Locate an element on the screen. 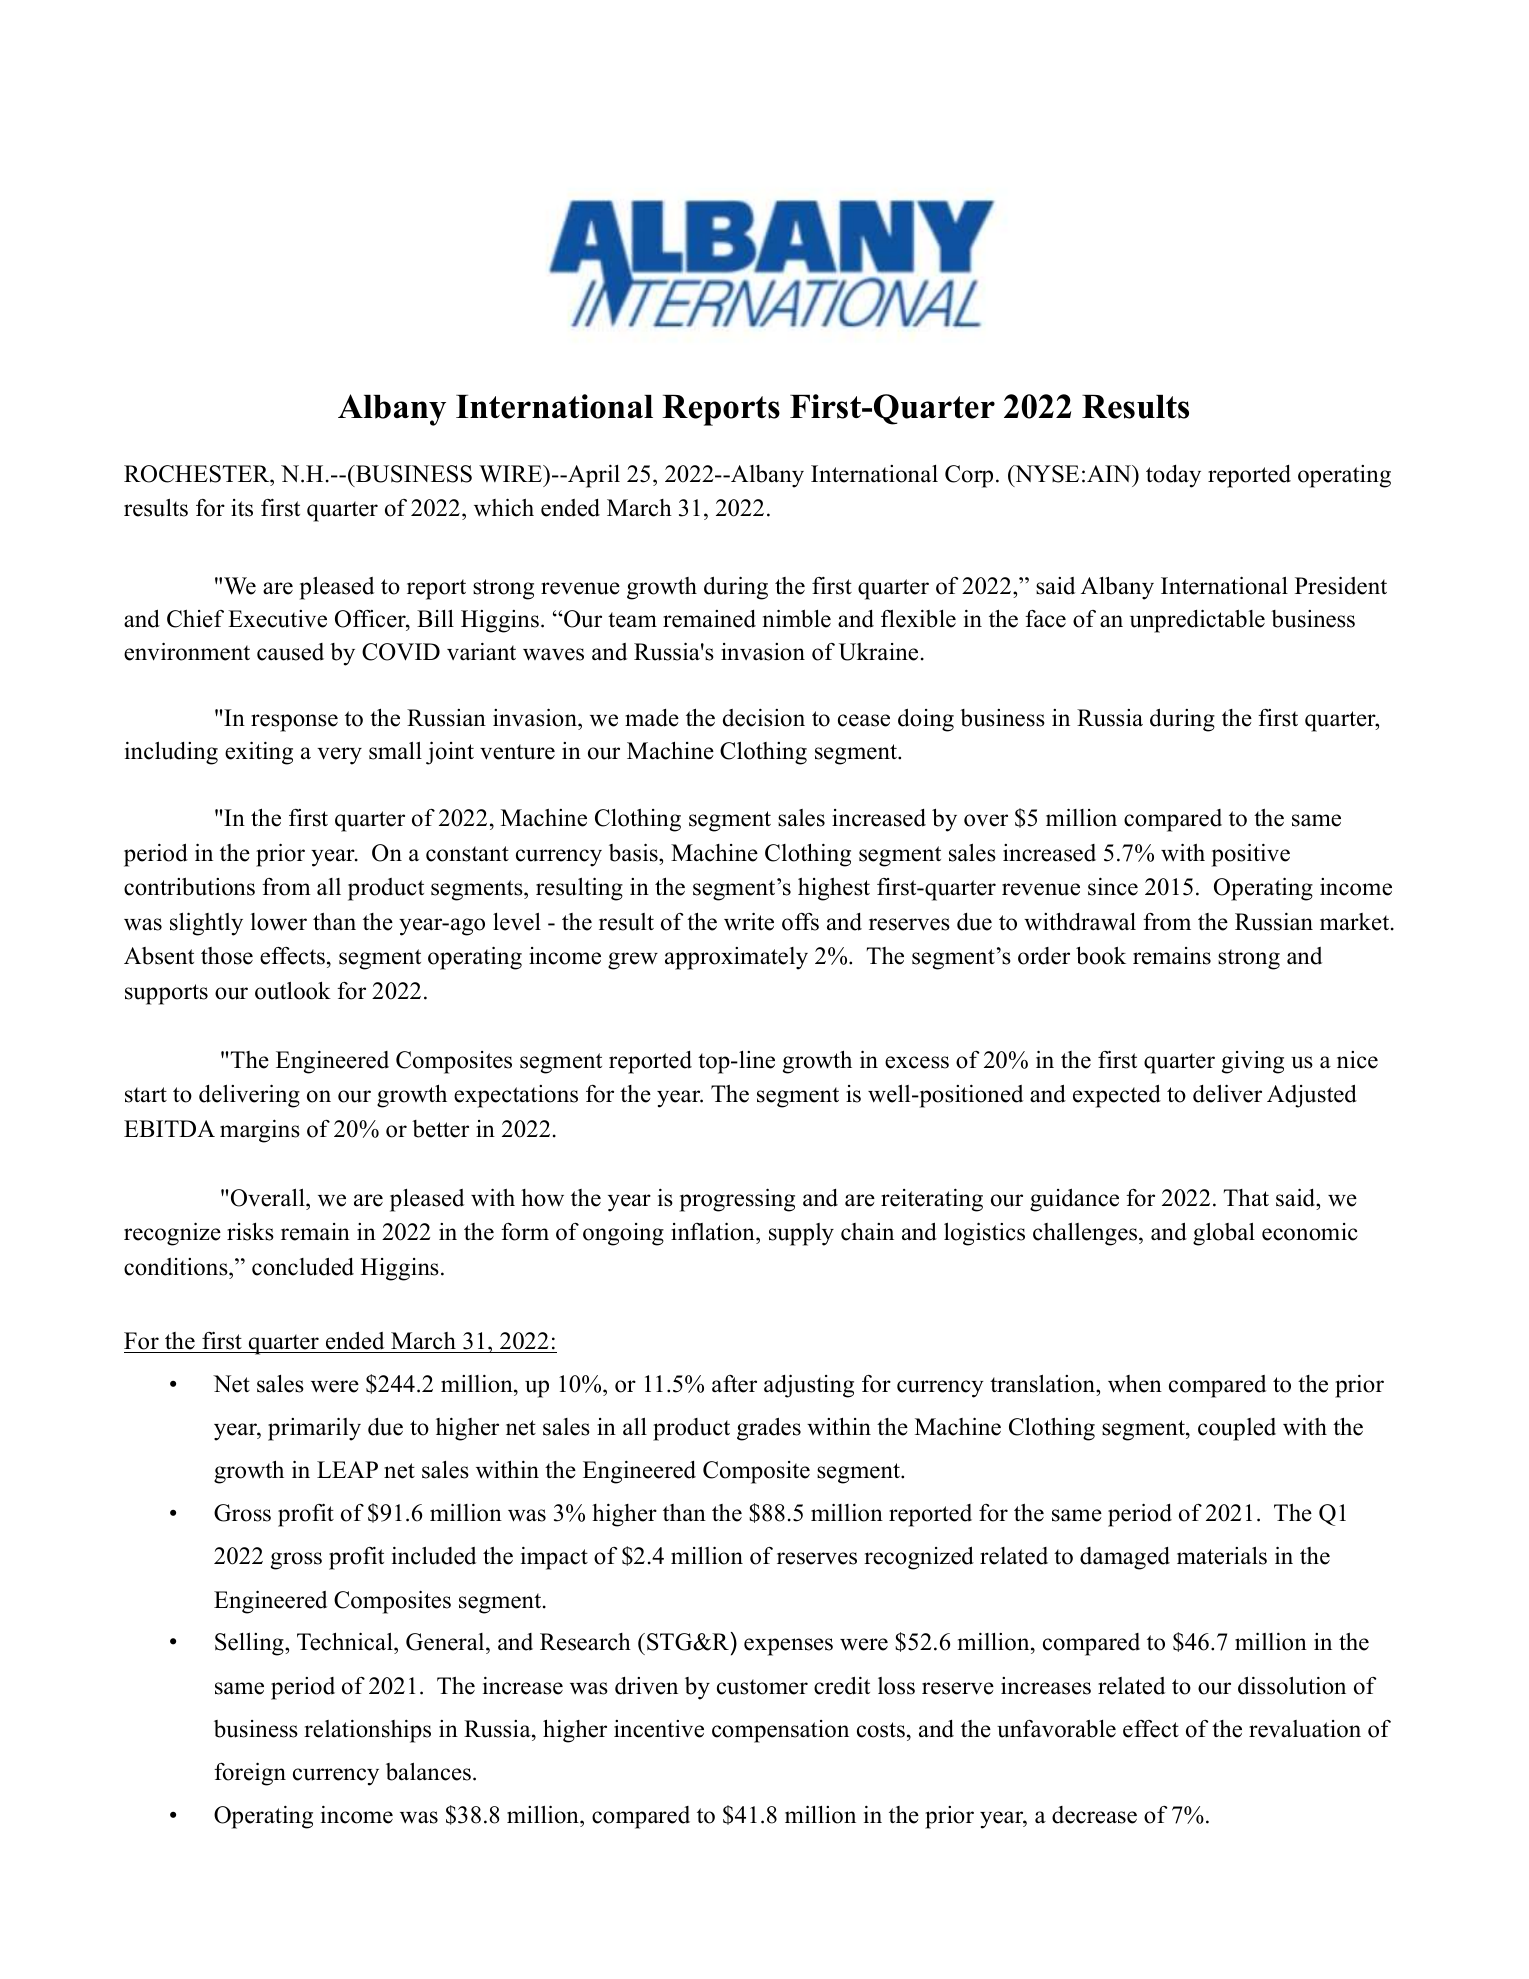  nimble is located at coordinates (797, 618).
